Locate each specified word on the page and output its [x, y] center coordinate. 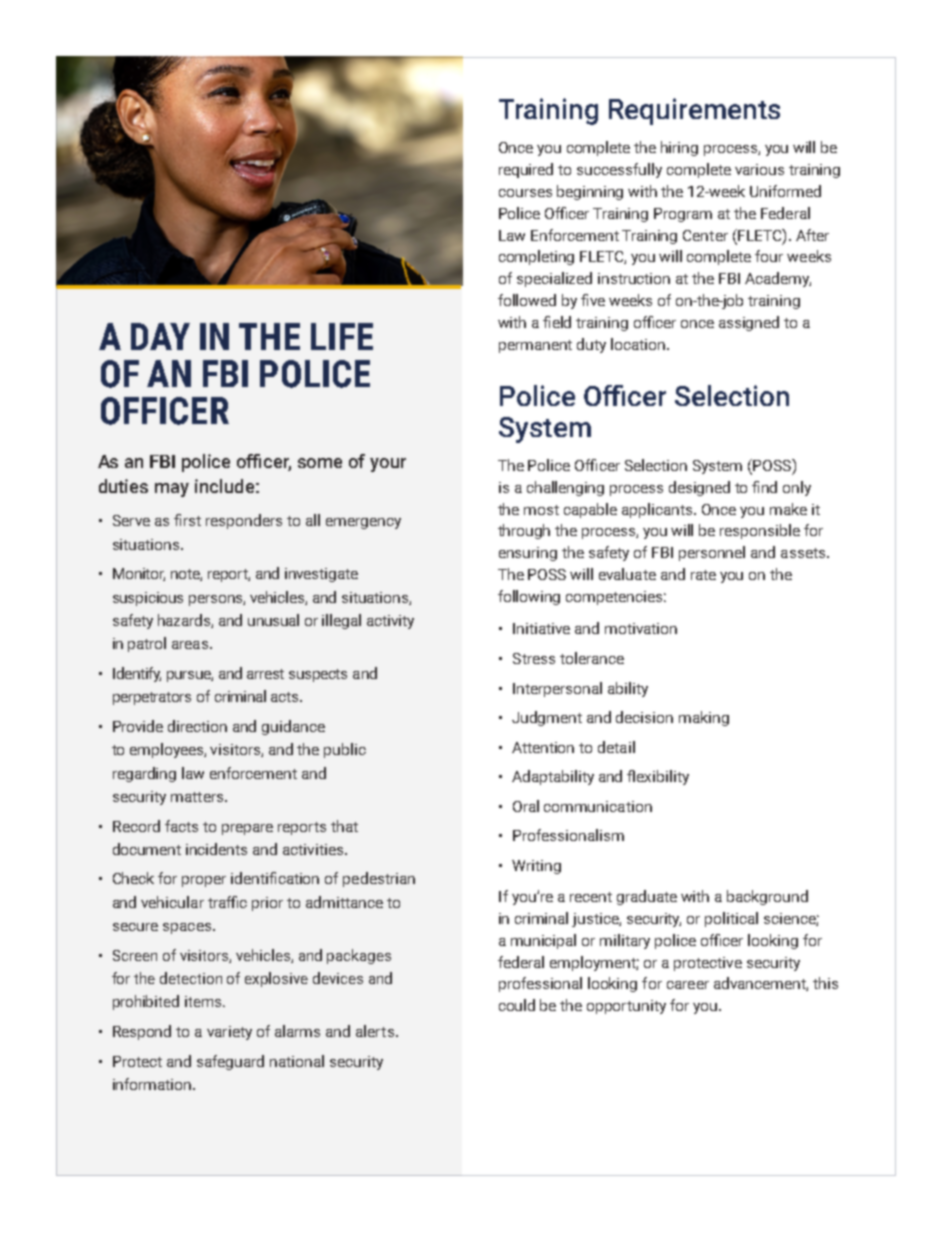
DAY [160, 336]
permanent [535, 346]
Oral [526, 806]
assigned [749, 323]
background [767, 897]
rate [703, 575]
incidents [216, 849]
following [529, 597]
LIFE [342, 336]
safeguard [230, 1062]
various [759, 169]
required [526, 170]
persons [217, 600]
